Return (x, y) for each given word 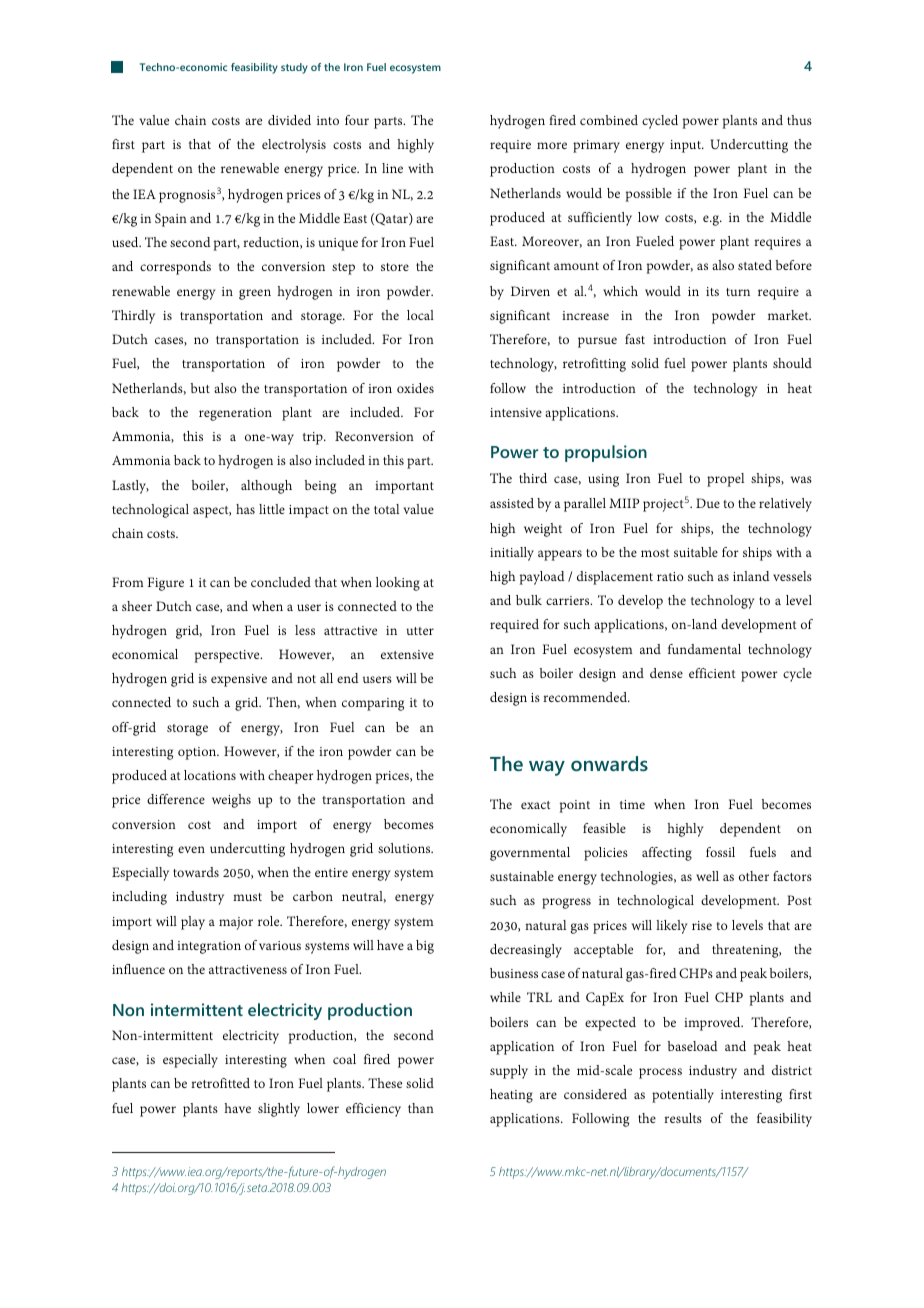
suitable (696, 552)
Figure (165, 584)
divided (289, 120)
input (686, 146)
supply (509, 1072)
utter (420, 631)
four (357, 120)
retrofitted (220, 1083)
